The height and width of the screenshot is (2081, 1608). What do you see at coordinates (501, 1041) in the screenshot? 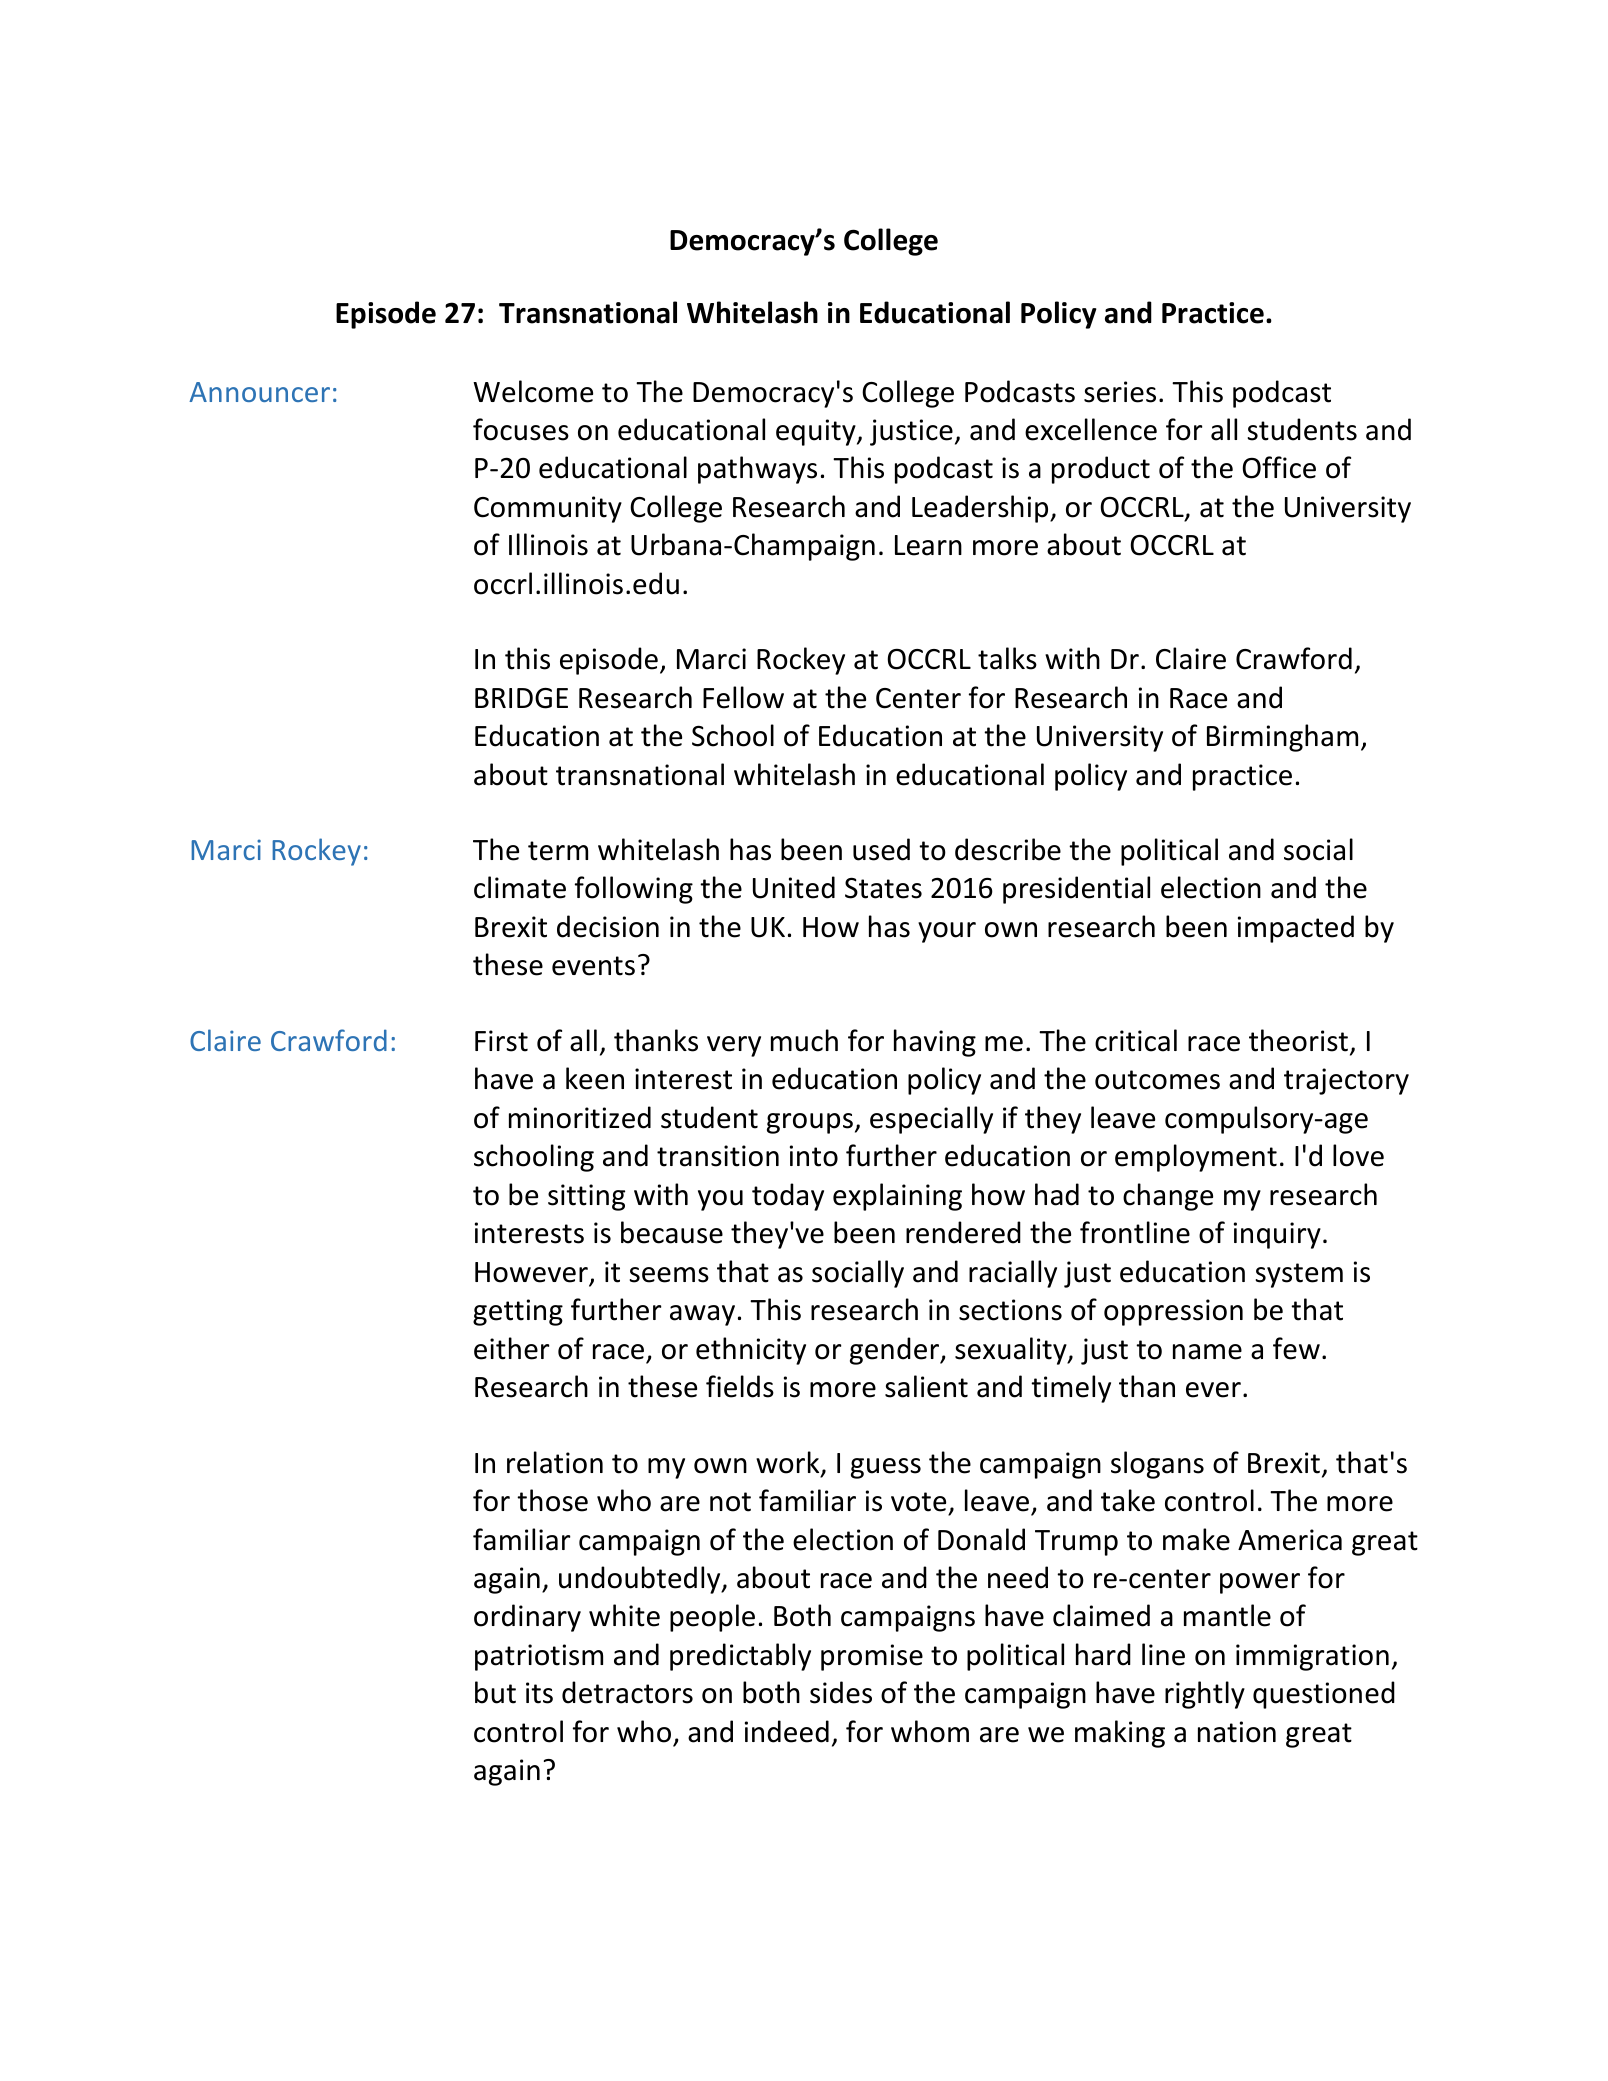
I see `First` at bounding box center [501, 1041].
